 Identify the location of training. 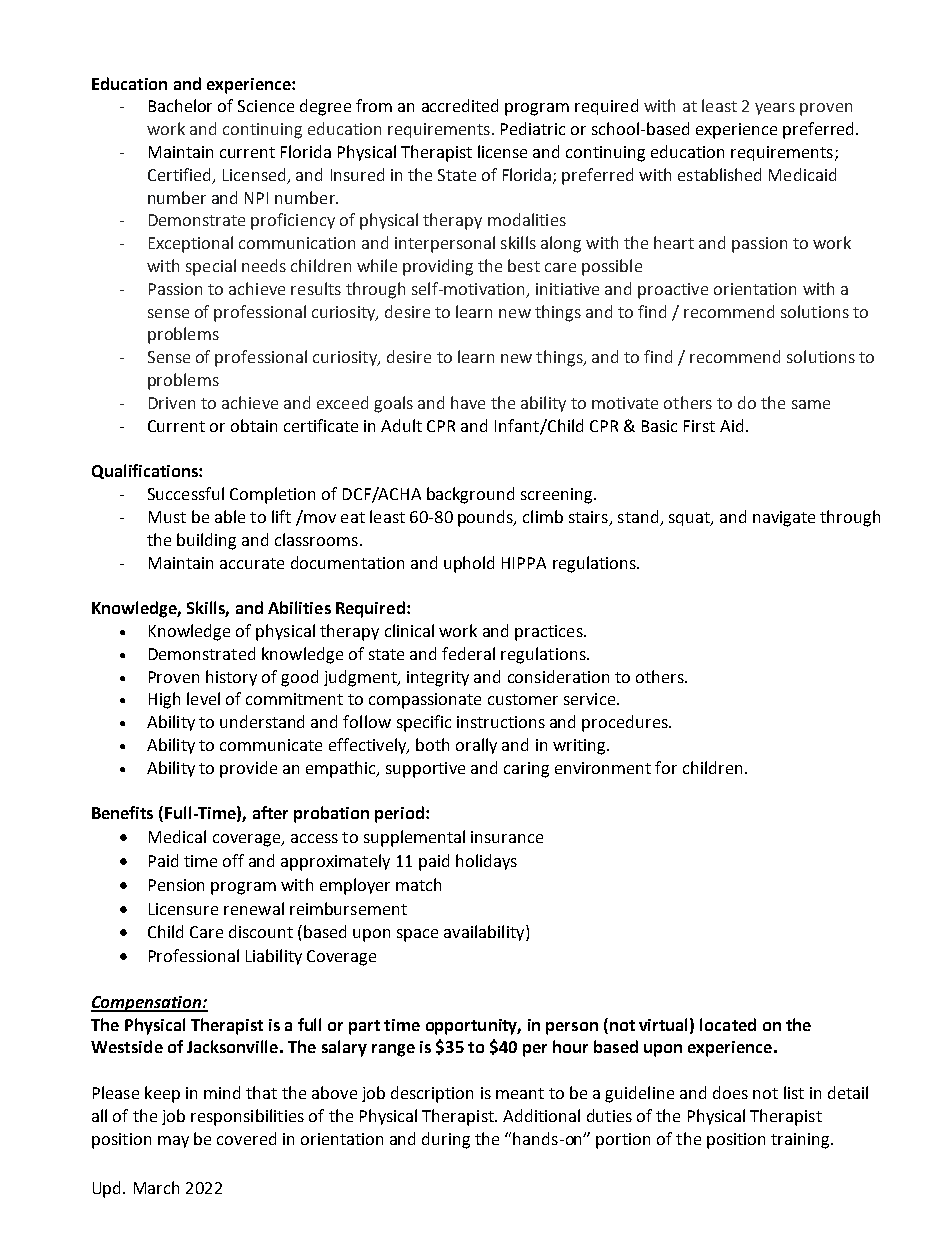
(801, 1141).
